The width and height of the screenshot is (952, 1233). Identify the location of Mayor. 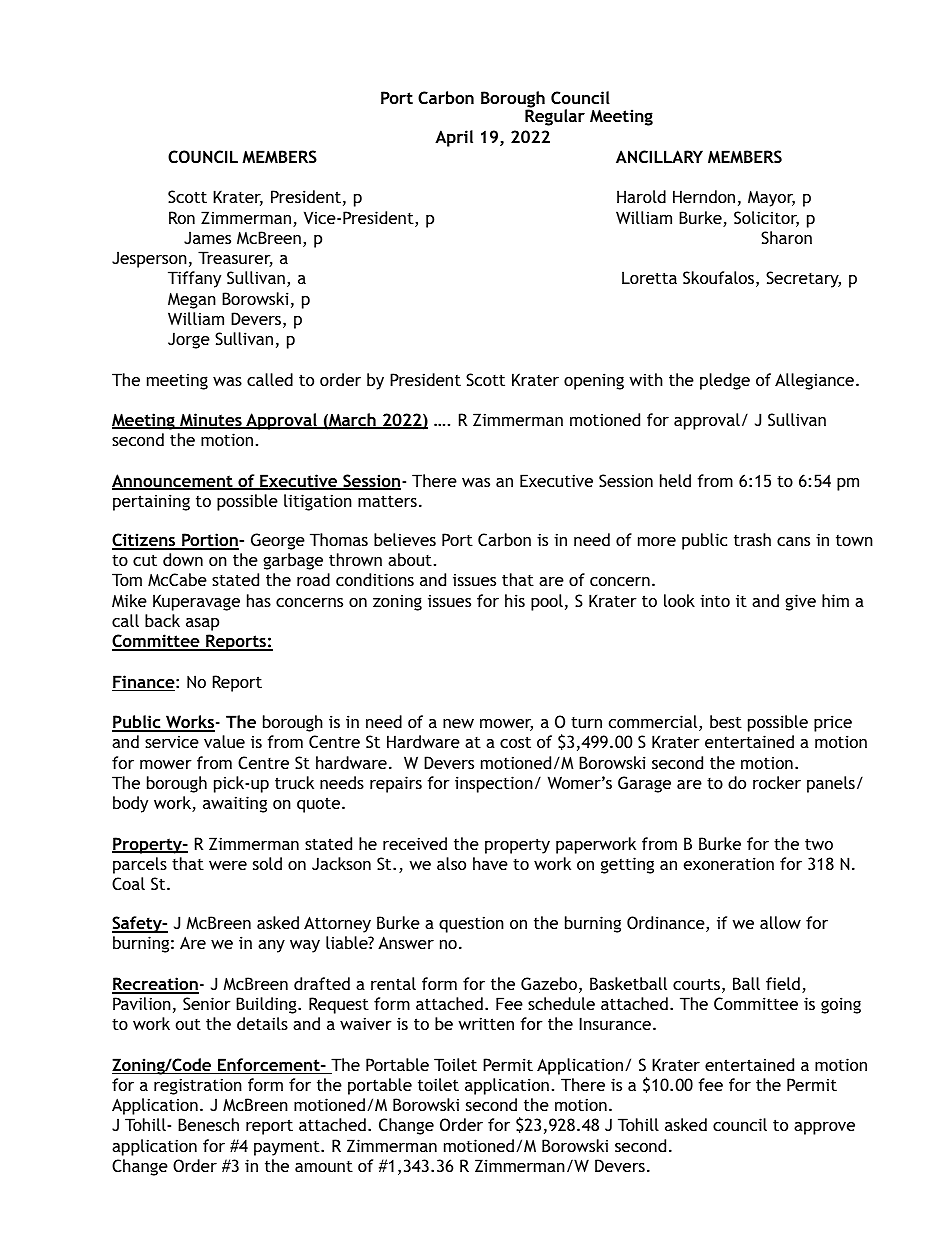
(771, 198).
